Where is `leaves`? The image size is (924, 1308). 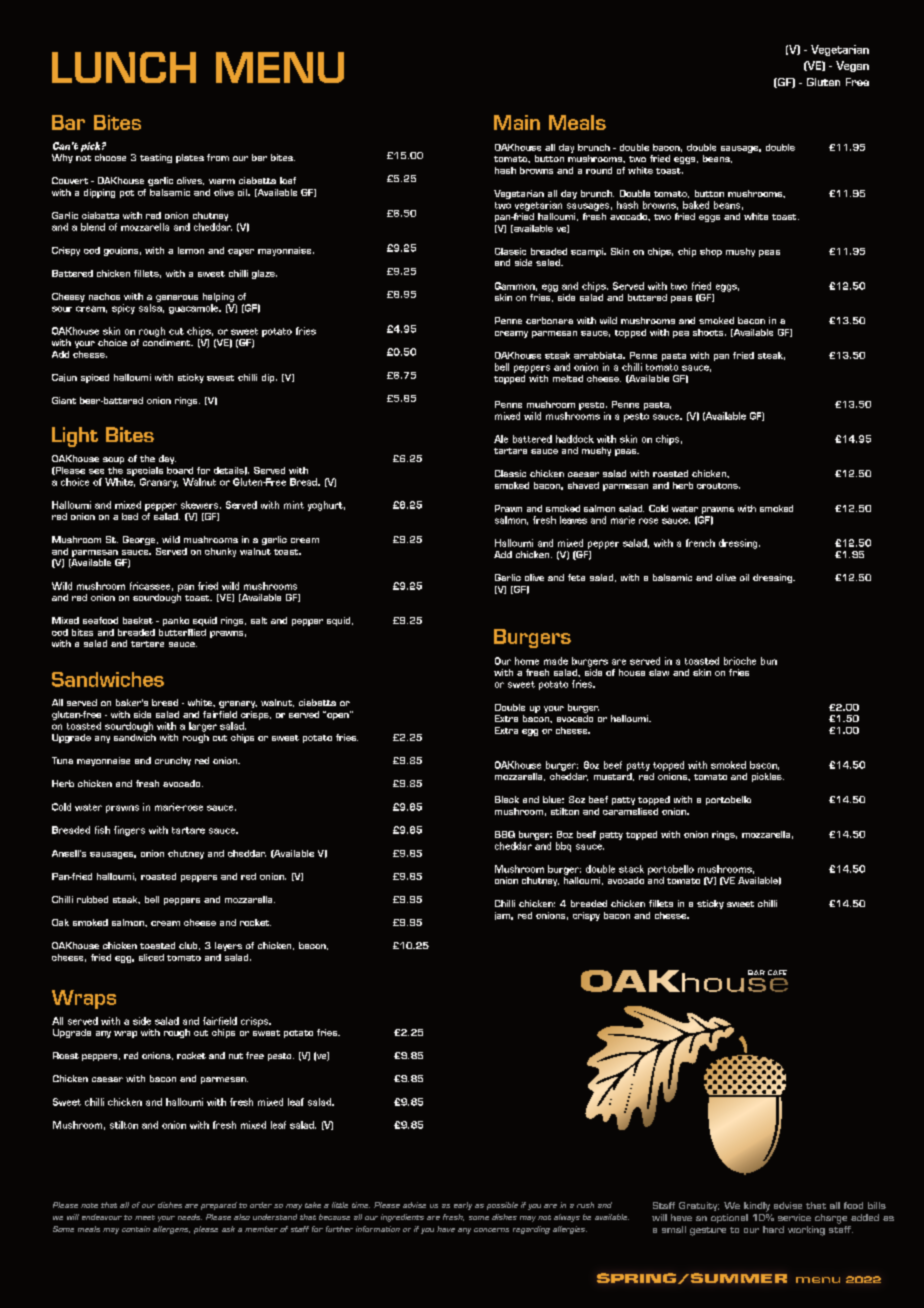 leaves is located at coordinates (573, 520).
